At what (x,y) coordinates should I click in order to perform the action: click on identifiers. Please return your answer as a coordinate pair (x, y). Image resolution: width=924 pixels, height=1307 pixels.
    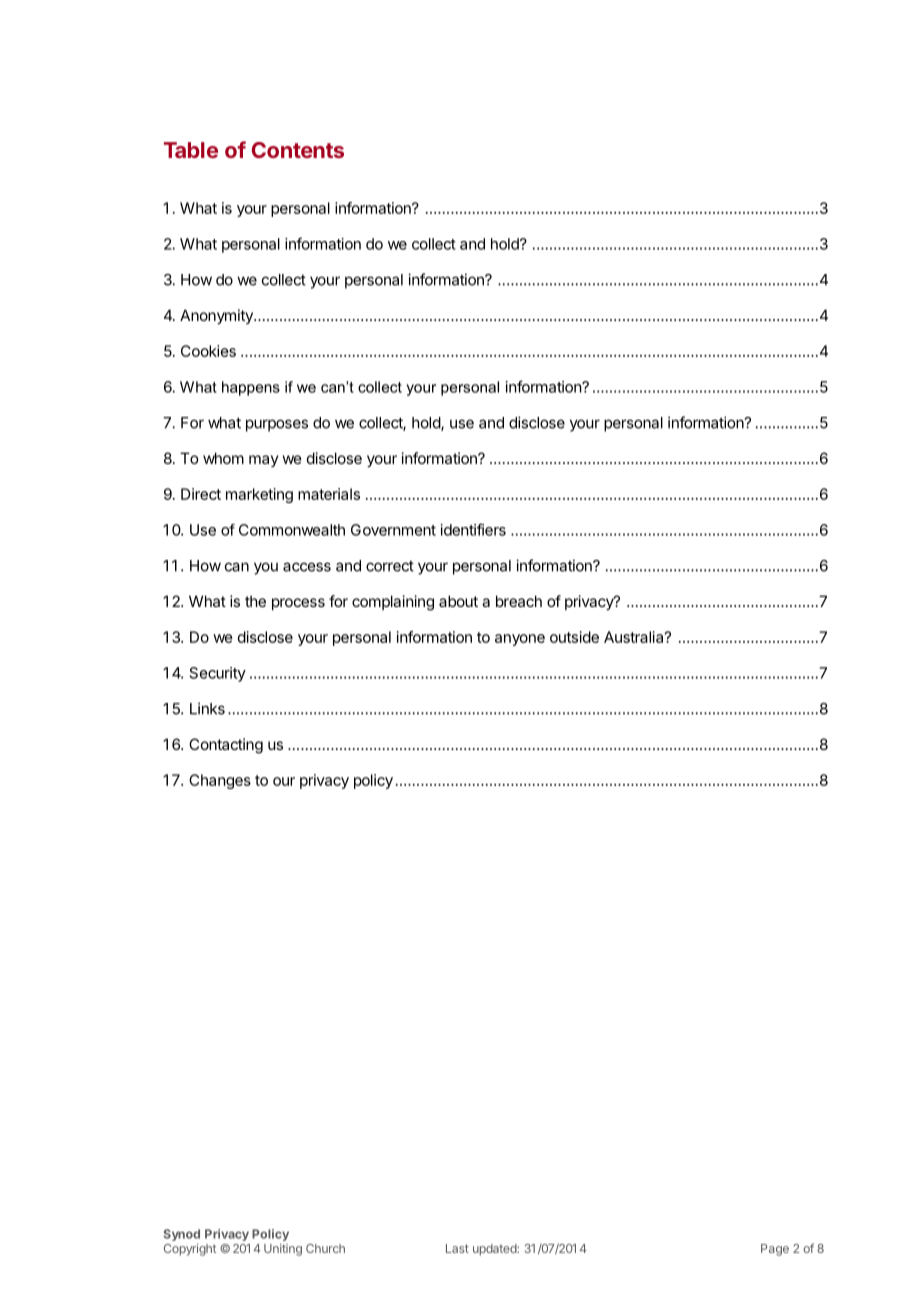
    Looking at the image, I should click on (473, 529).
